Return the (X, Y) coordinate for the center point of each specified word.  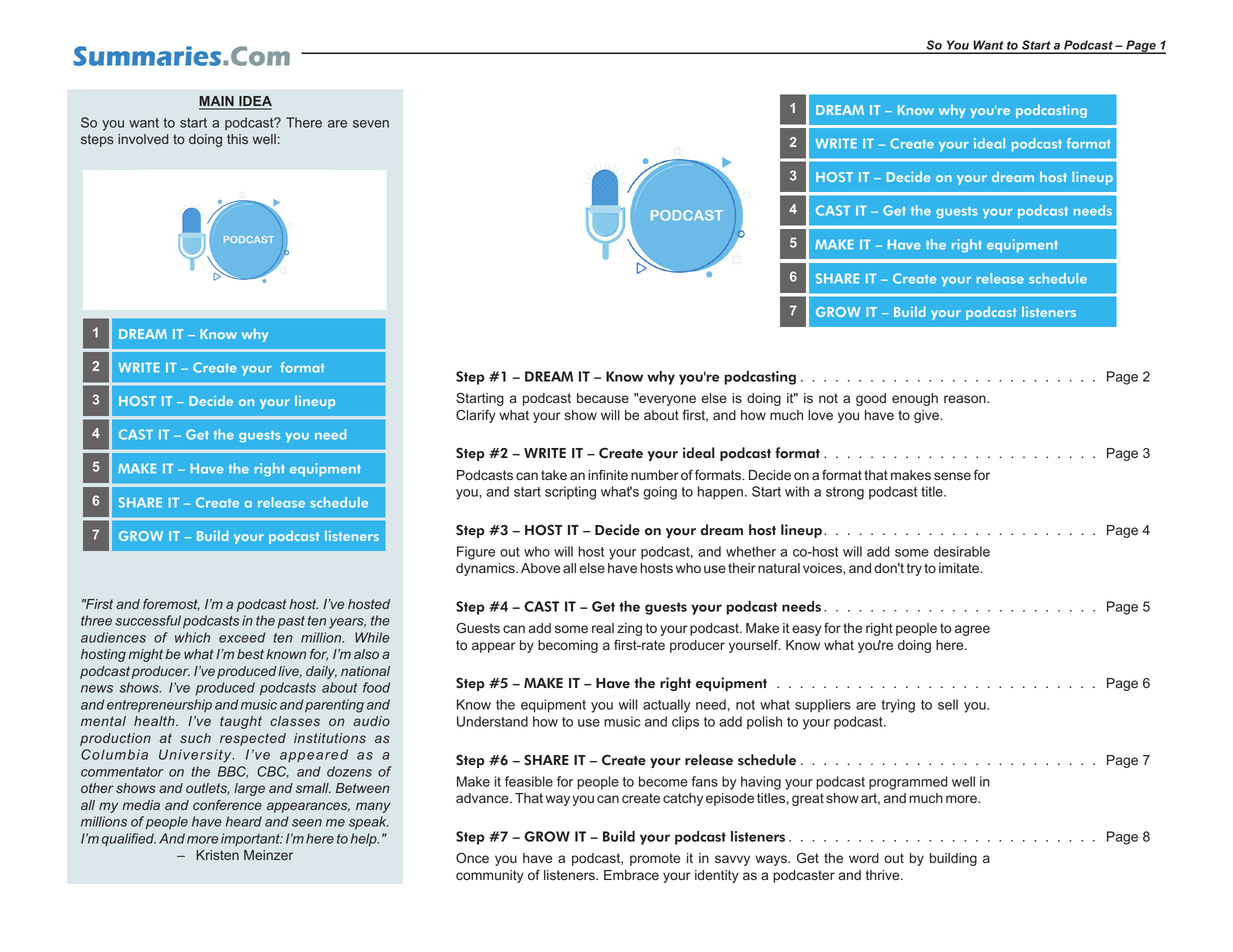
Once (472, 858)
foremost (171, 605)
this (237, 139)
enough (915, 399)
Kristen (217, 855)
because (603, 398)
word (864, 858)
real (603, 628)
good (871, 399)
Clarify (476, 416)
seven (371, 124)
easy (807, 630)
